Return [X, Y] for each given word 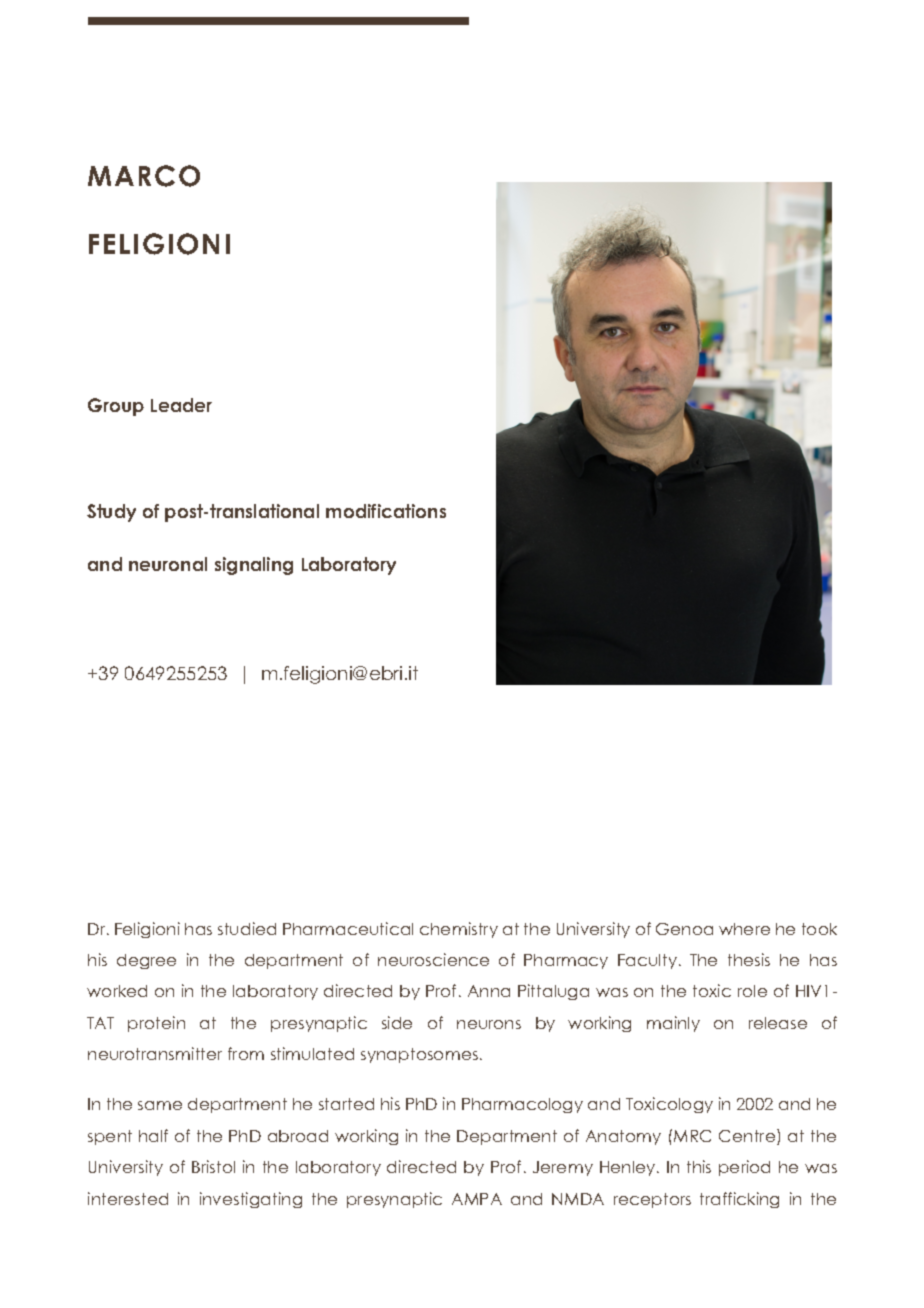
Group [116, 407]
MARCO [144, 176]
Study [111, 513]
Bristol [213, 1166]
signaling [254, 566]
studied [247, 928]
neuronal [168, 564]
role [752, 991]
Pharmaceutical [348, 928]
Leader [181, 405]
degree [146, 961]
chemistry [459, 930]
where [744, 929]
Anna [489, 991]
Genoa [684, 929]
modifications [386, 511]
